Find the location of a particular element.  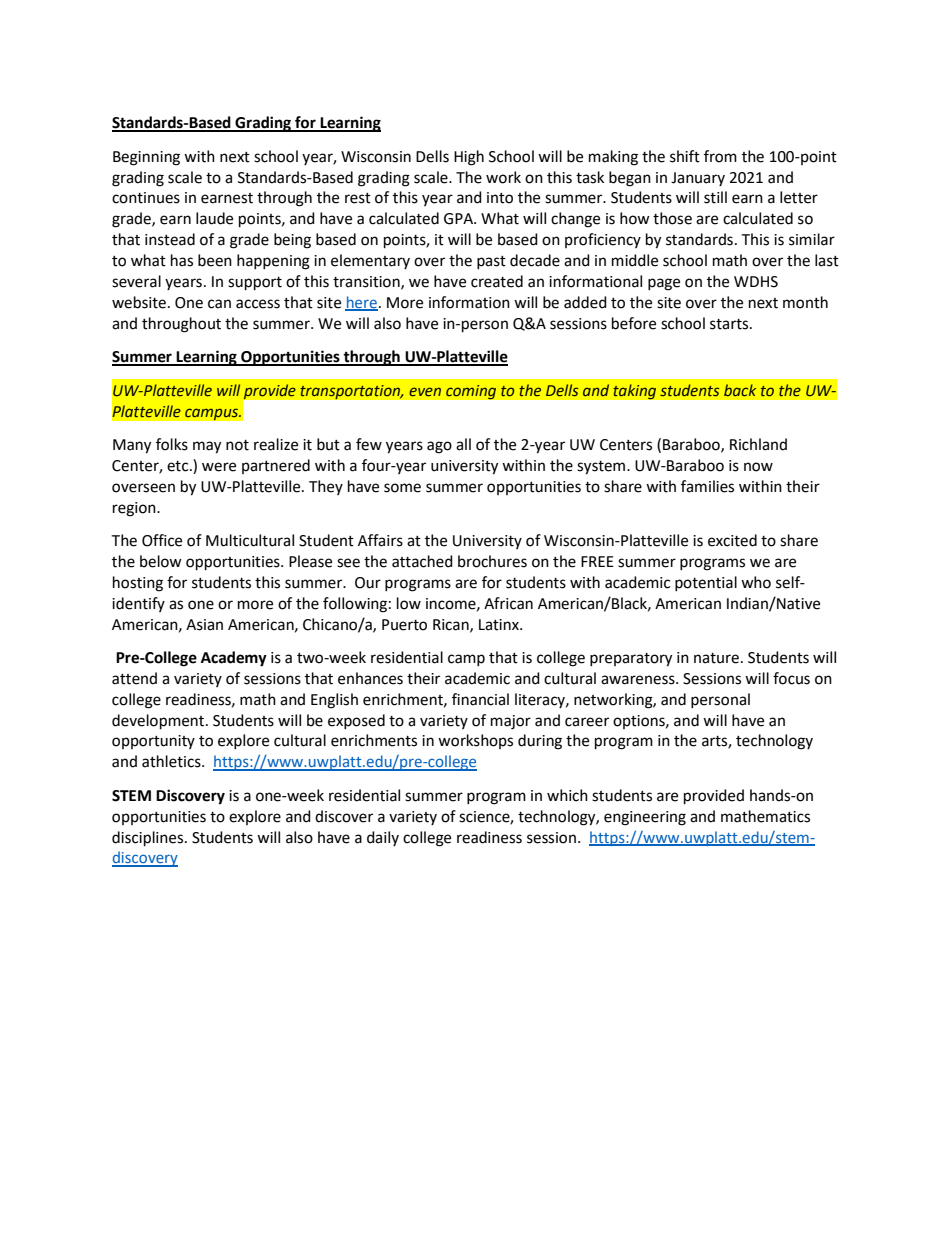

not is located at coordinates (237, 445).
